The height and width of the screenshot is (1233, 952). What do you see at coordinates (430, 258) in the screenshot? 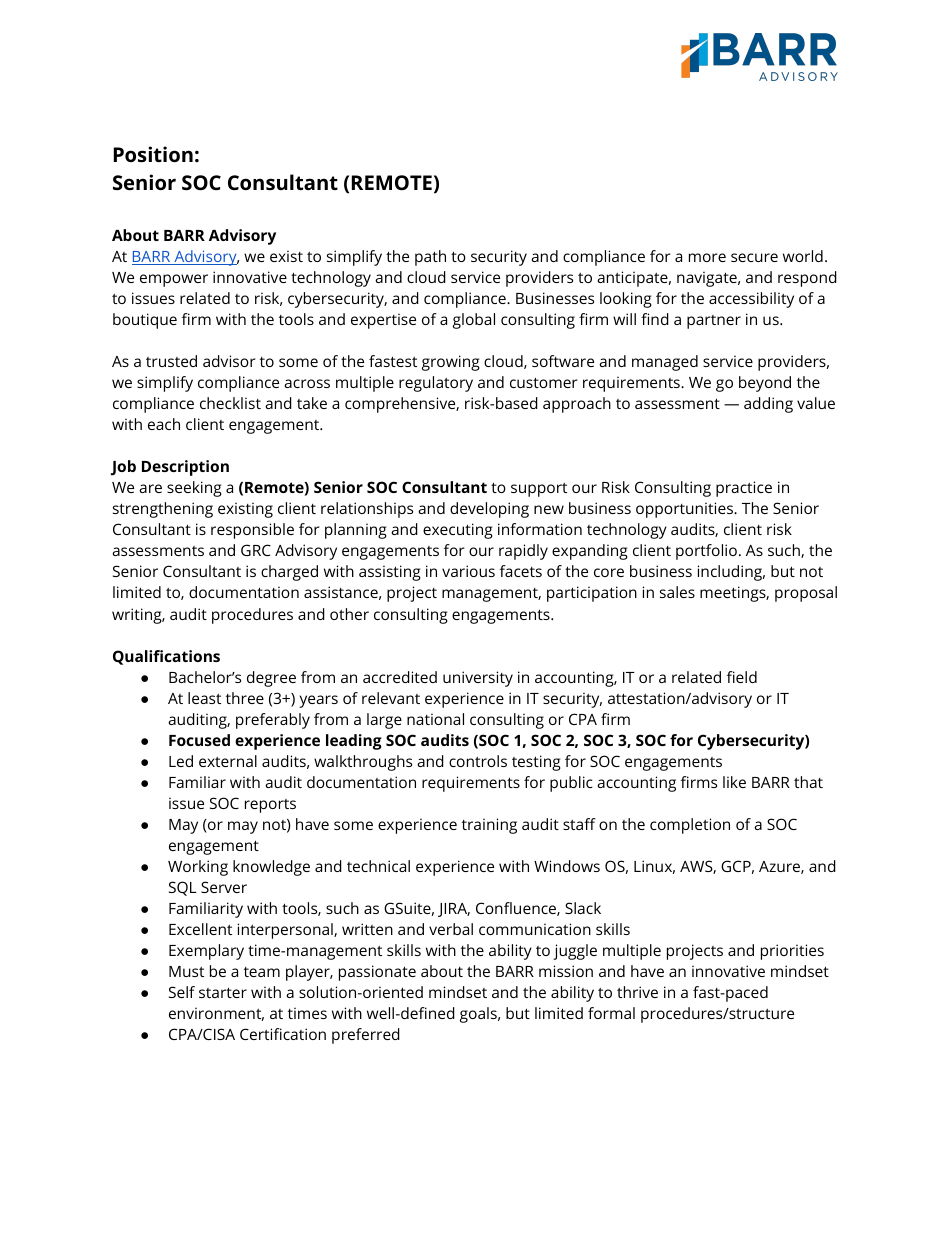
I see `path` at bounding box center [430, 258].
